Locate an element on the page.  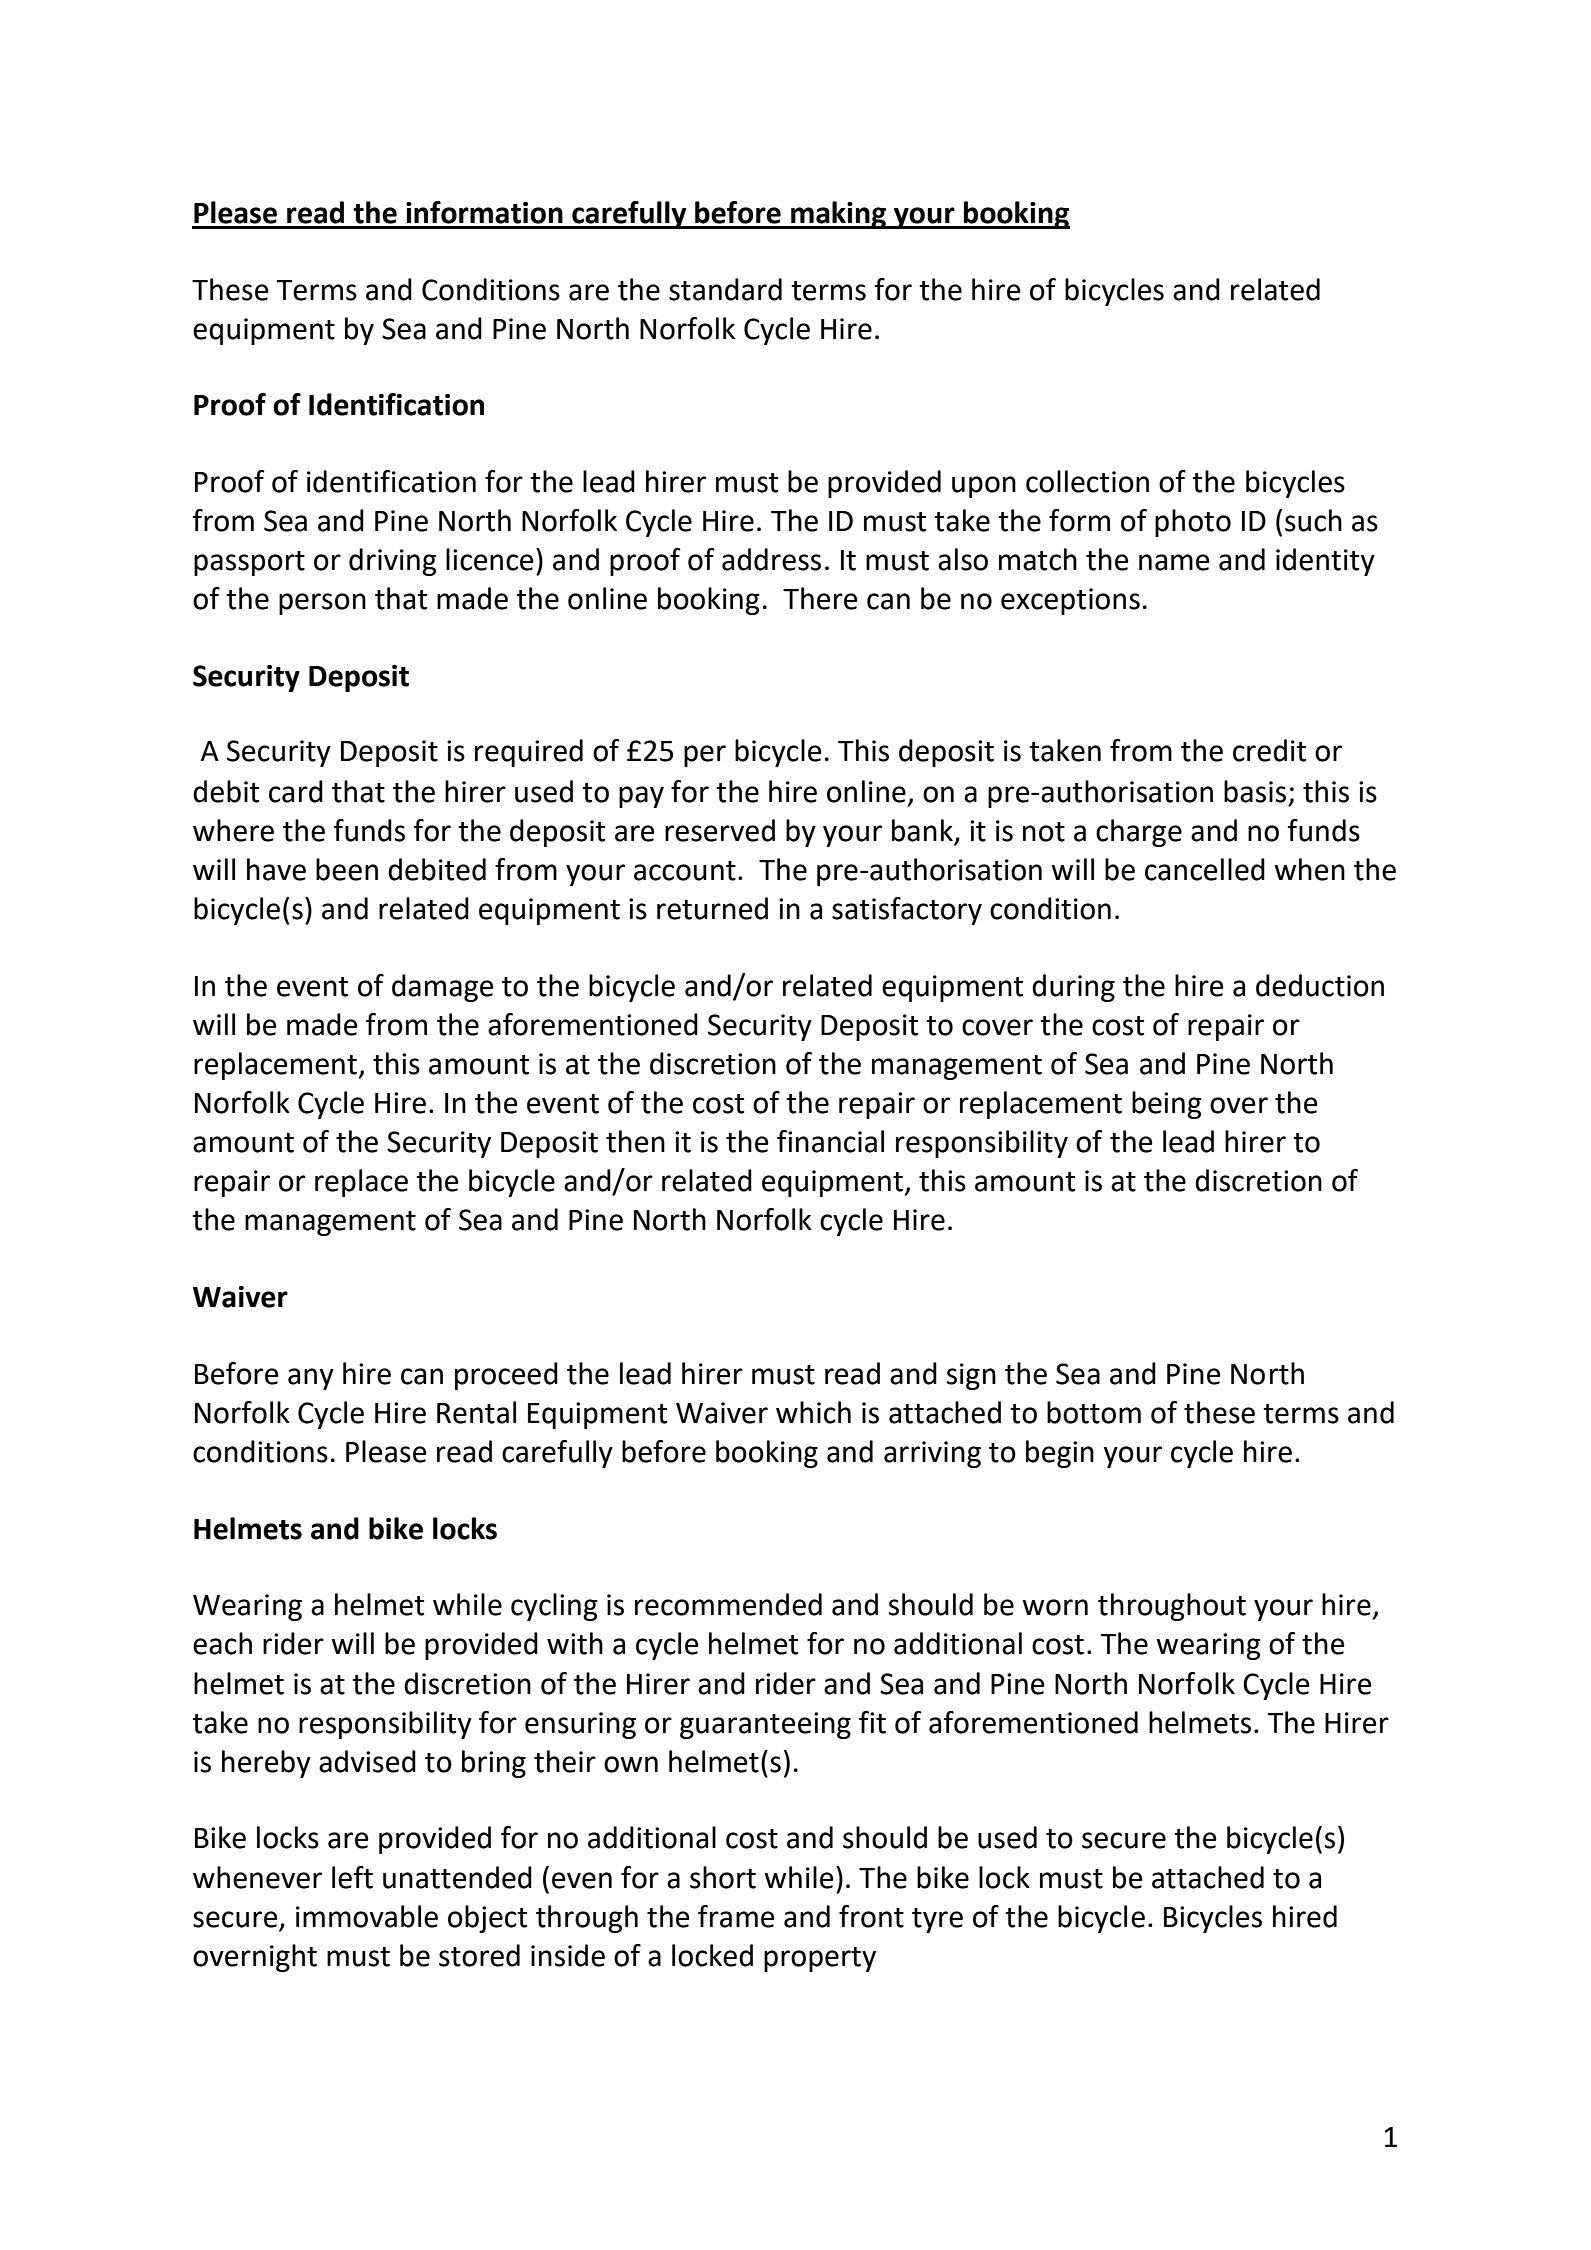
cancelled is located at coordinates (1205, 869).
